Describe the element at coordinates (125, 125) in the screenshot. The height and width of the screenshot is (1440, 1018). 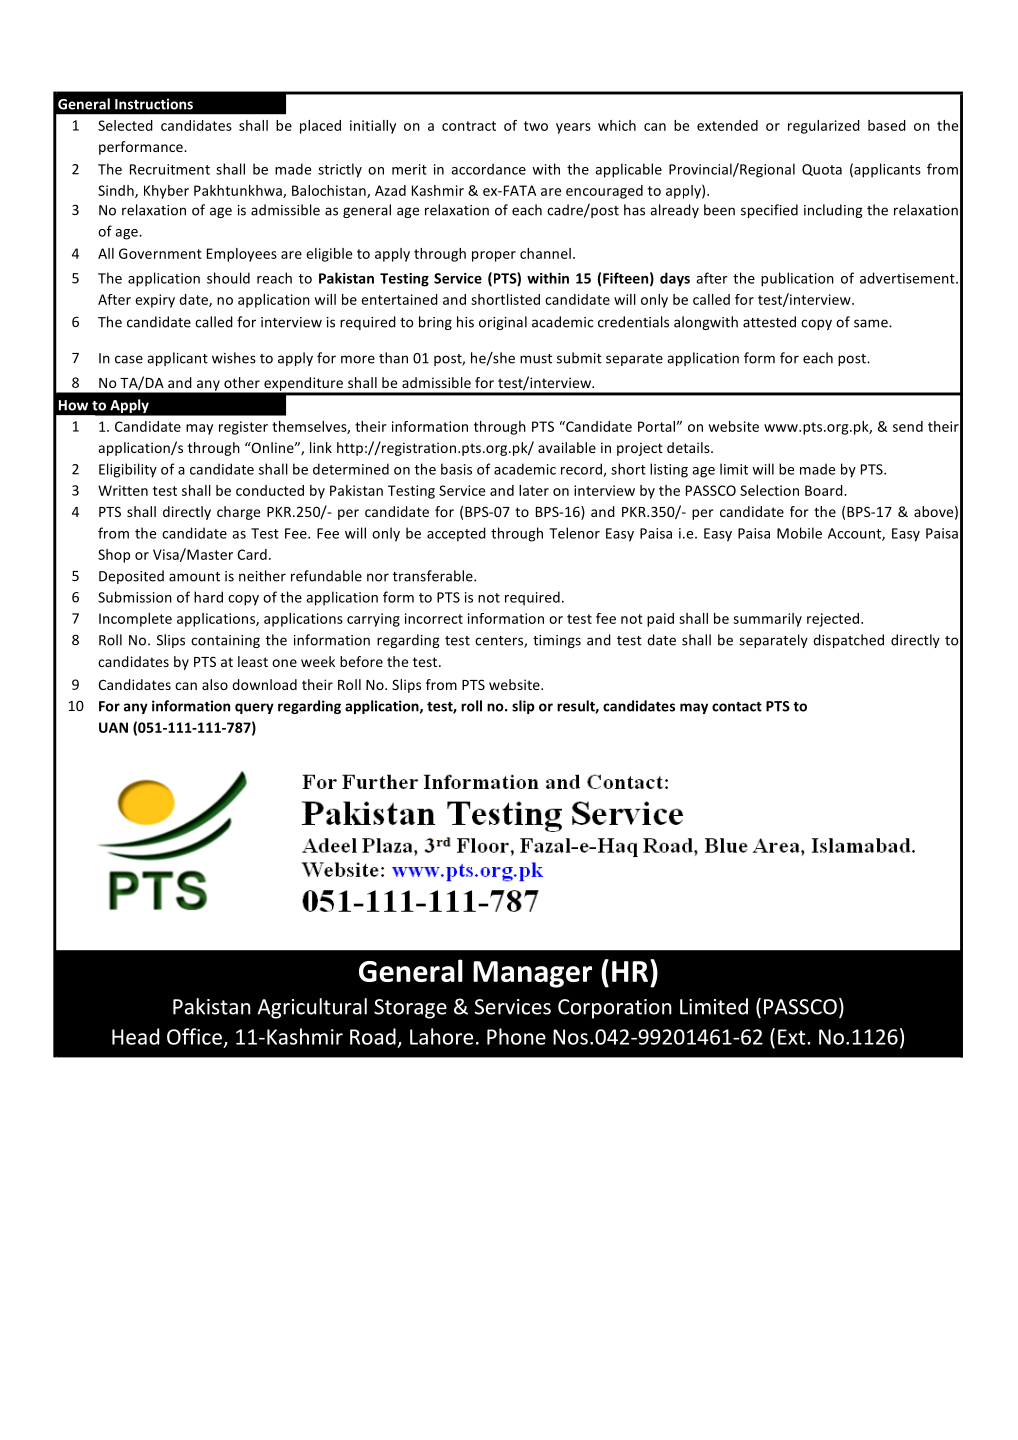
I see `Selected` at that location.
